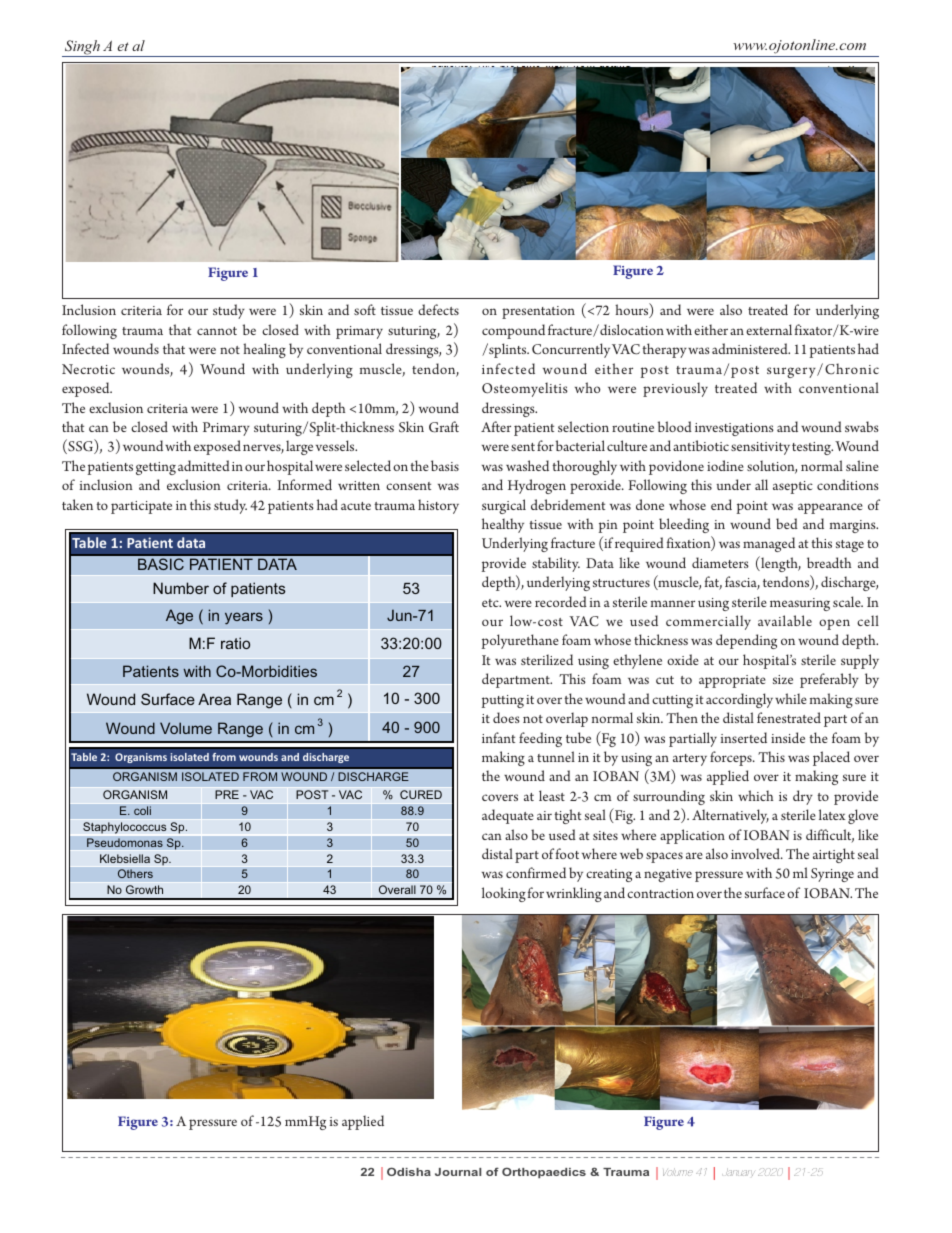 This image has width=952, height=1233. I want to click on involved, so click(757, 853).
